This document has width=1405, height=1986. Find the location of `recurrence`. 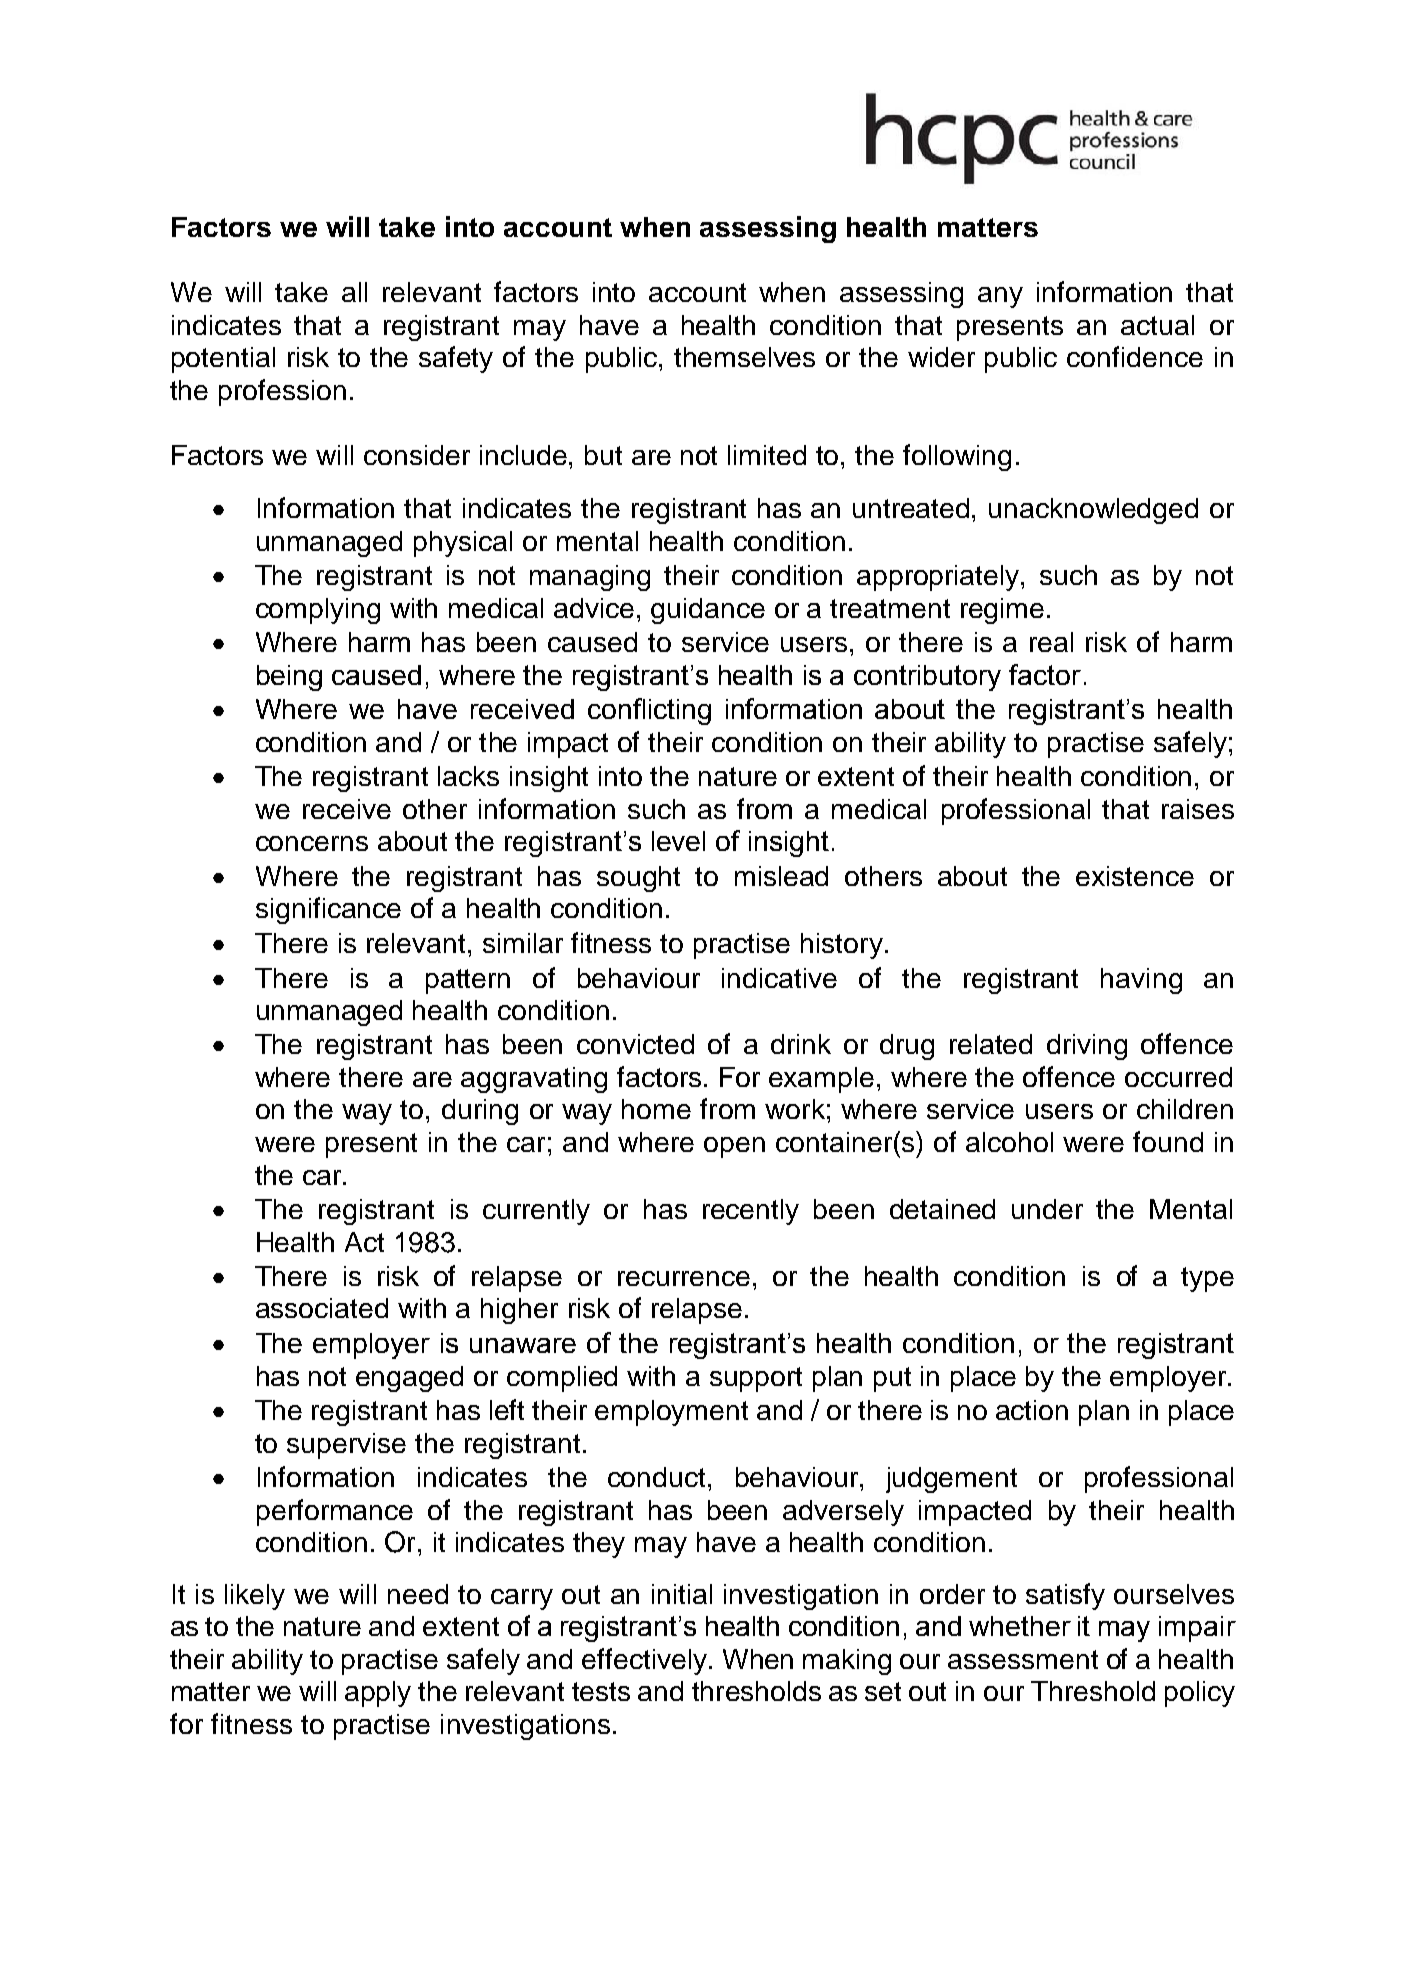

recurrence is located at coordinates (684, 1278).
